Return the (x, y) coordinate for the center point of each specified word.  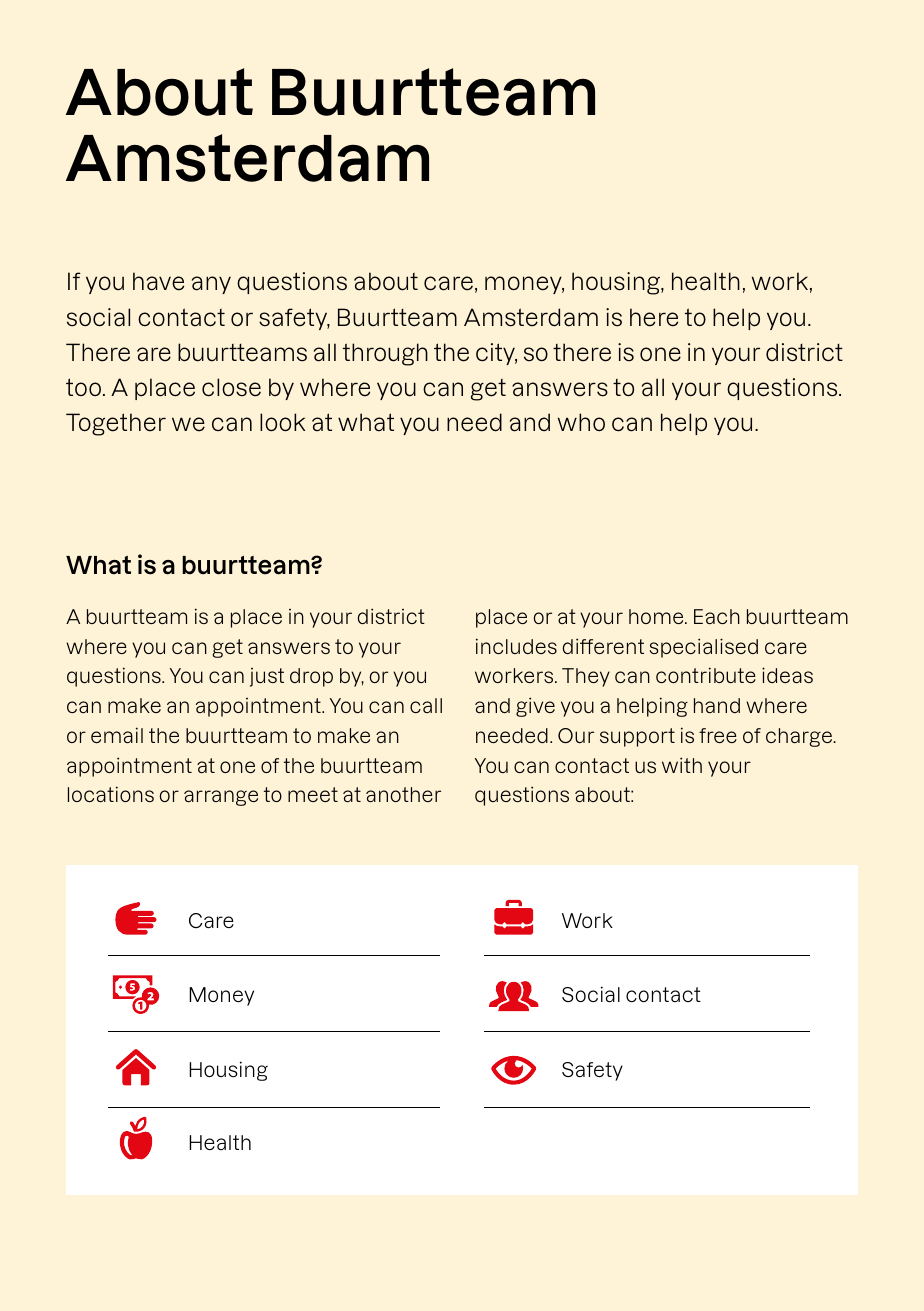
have (158, 281)
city (496, 354)
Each (717, 616)
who (581, 422)
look (282, 422)
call (426, 705)
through (385, 354)
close (231, 387)
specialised (703, 648)
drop (311, 677)
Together (116, 424)
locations (111, 794)
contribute (706, 675)
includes (516, 646)
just (267, 677)
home (657, 616)
